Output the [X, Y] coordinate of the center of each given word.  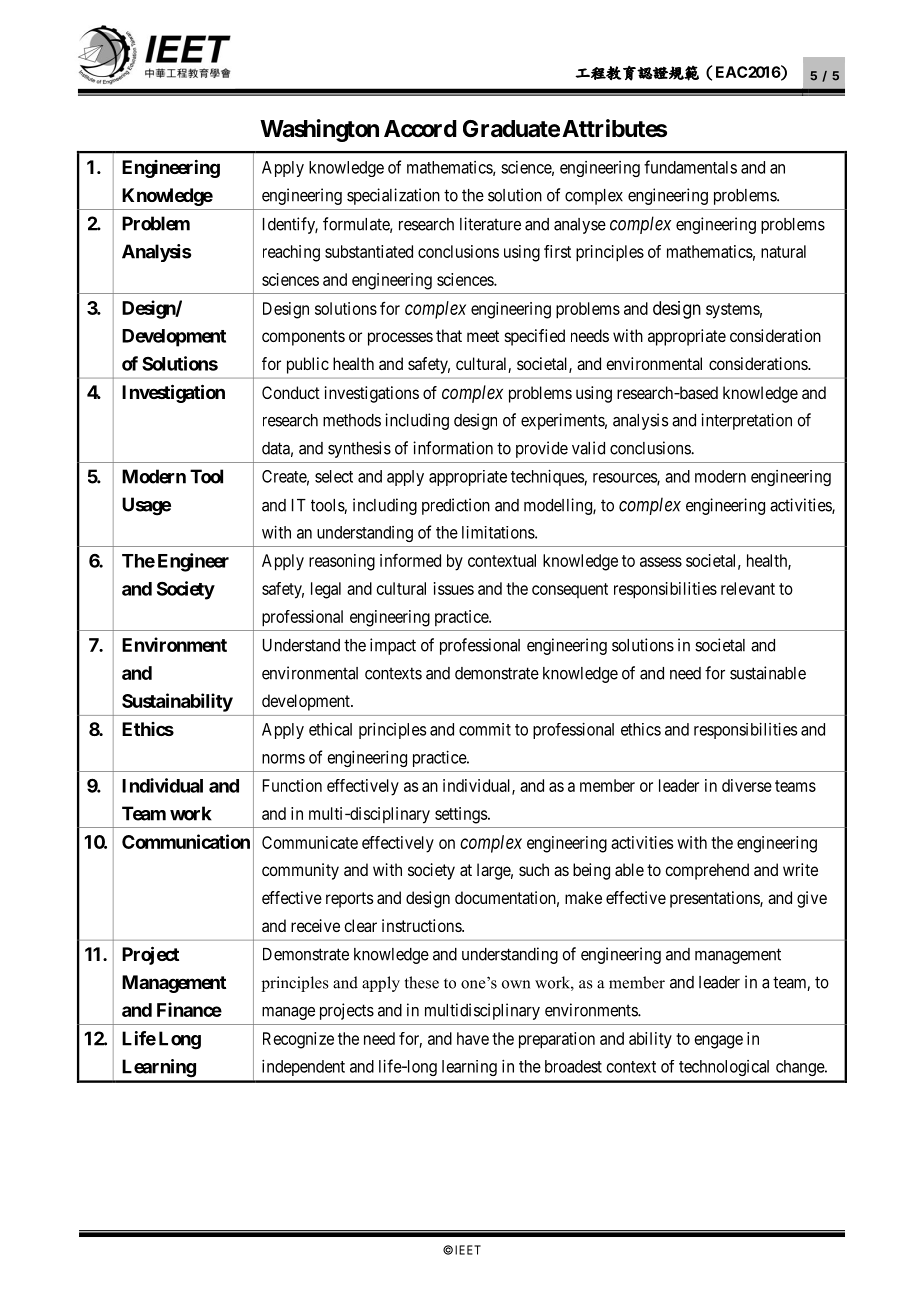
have [473, 1038]
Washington [319, 130]
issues [454, 588]
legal [326, 590]
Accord [420, 129]
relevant [748, 588]
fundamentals [690, 167]
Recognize [298, 1040]
